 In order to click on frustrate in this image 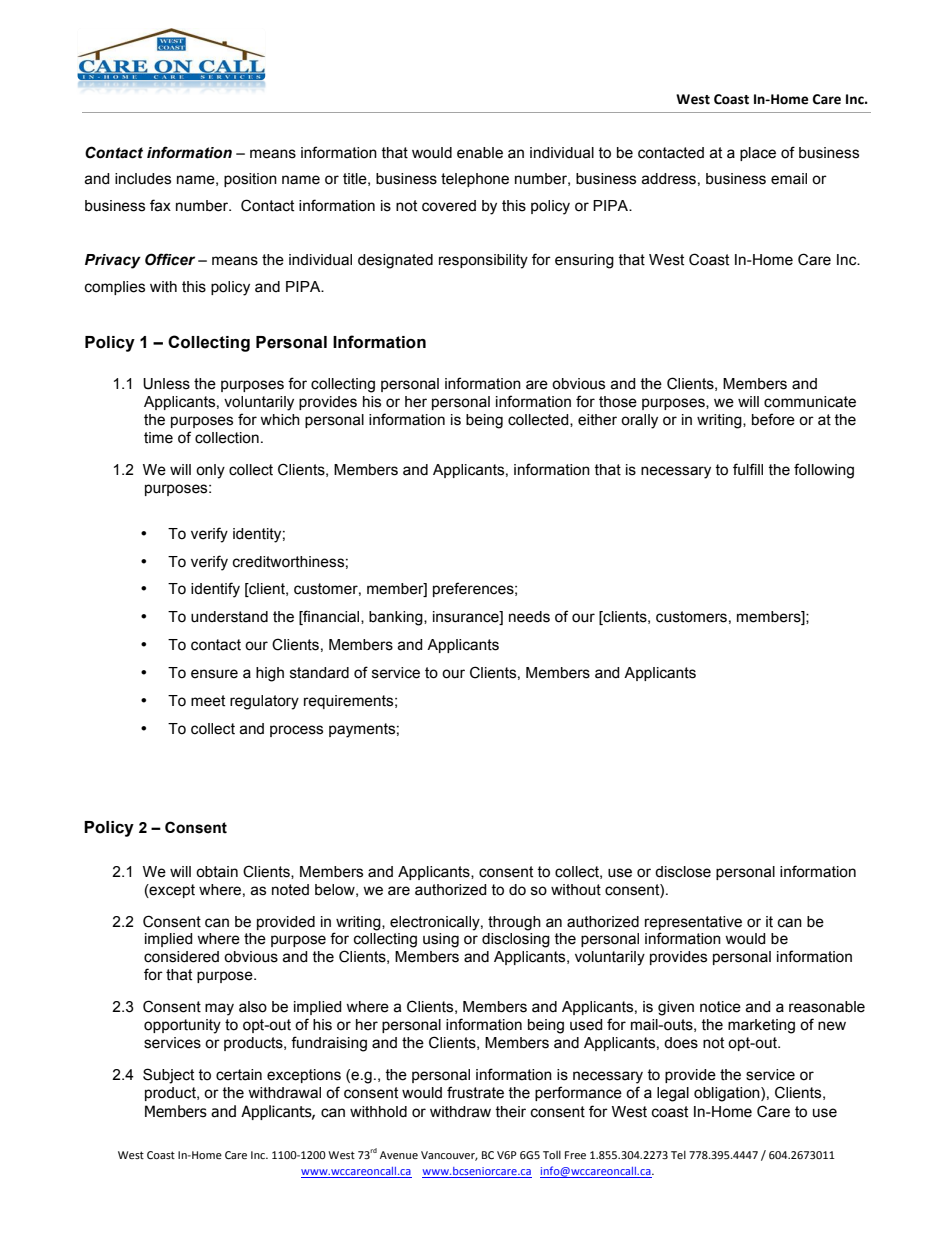, I will do `click(475, 1092)`.
